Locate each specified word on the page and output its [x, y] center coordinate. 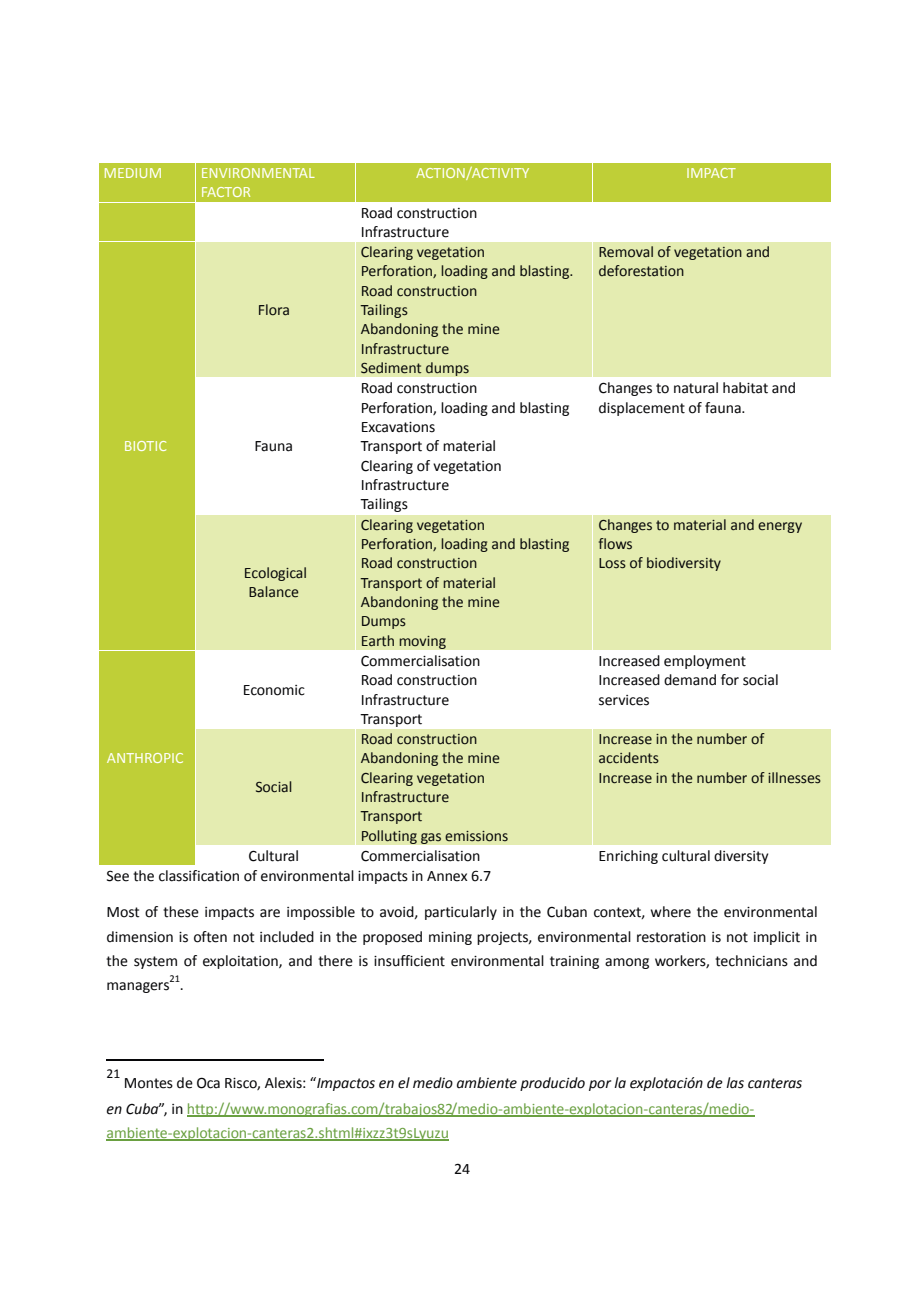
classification [199, 876]
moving [422, 642]
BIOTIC [145, 446]
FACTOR [226, 192]
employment [705, 662]
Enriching [628, 857]
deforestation [641, 271]
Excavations [398, 427]
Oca [208, 1083]
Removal [626, 252]
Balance [274, 592]
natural [696, 388]
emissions [476, 836]
